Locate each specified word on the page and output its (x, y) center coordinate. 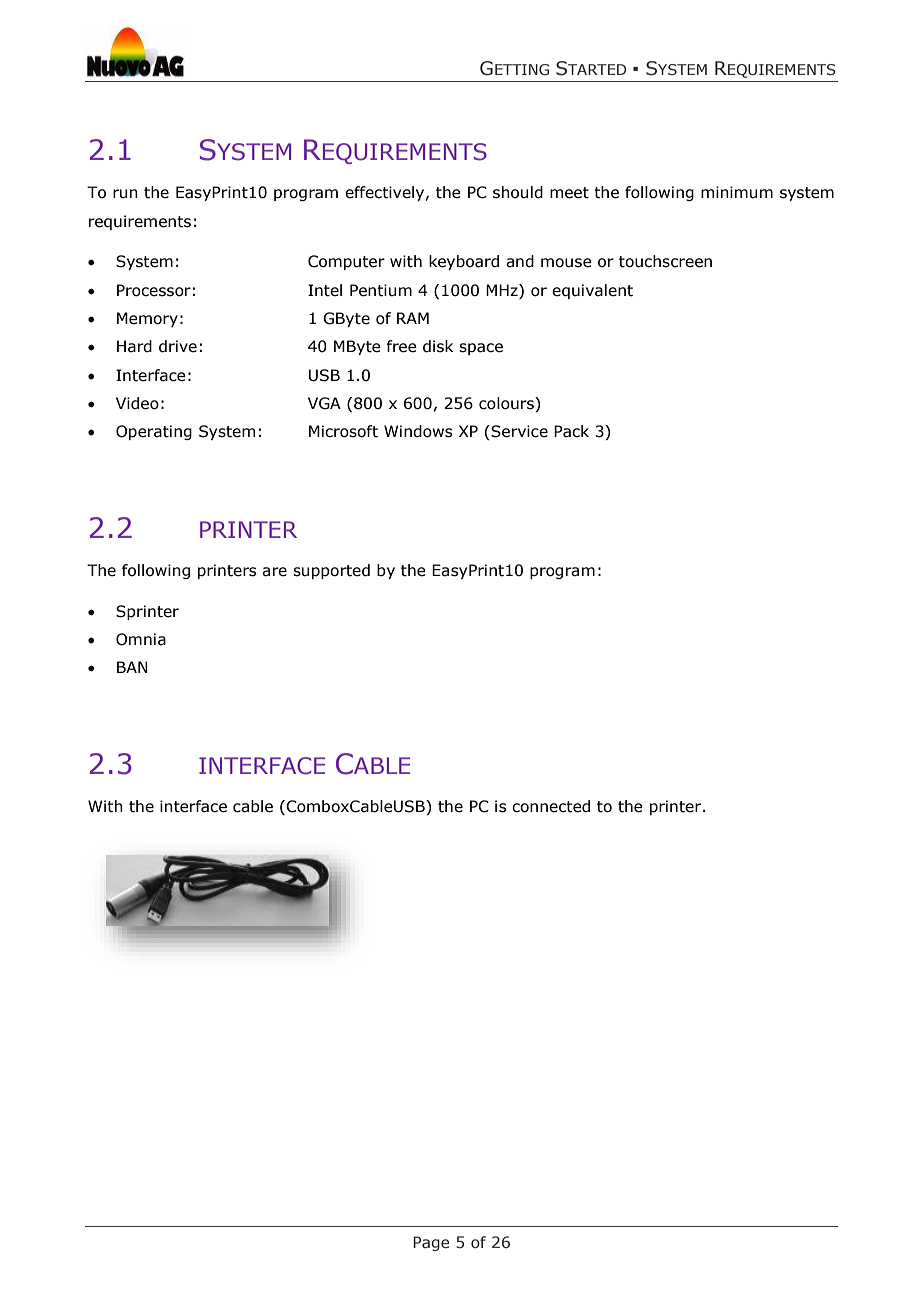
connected (551, 806)
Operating (154, 432)
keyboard (464, 262)
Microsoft (343, 431)
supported (331, 571)
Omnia (141, 639)
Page (431, 1243)
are (274, 572)
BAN (132, 667)
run (125, 194)
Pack (571, 431)
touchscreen (665, 261)
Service (518, 432)
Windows (418, 431)
